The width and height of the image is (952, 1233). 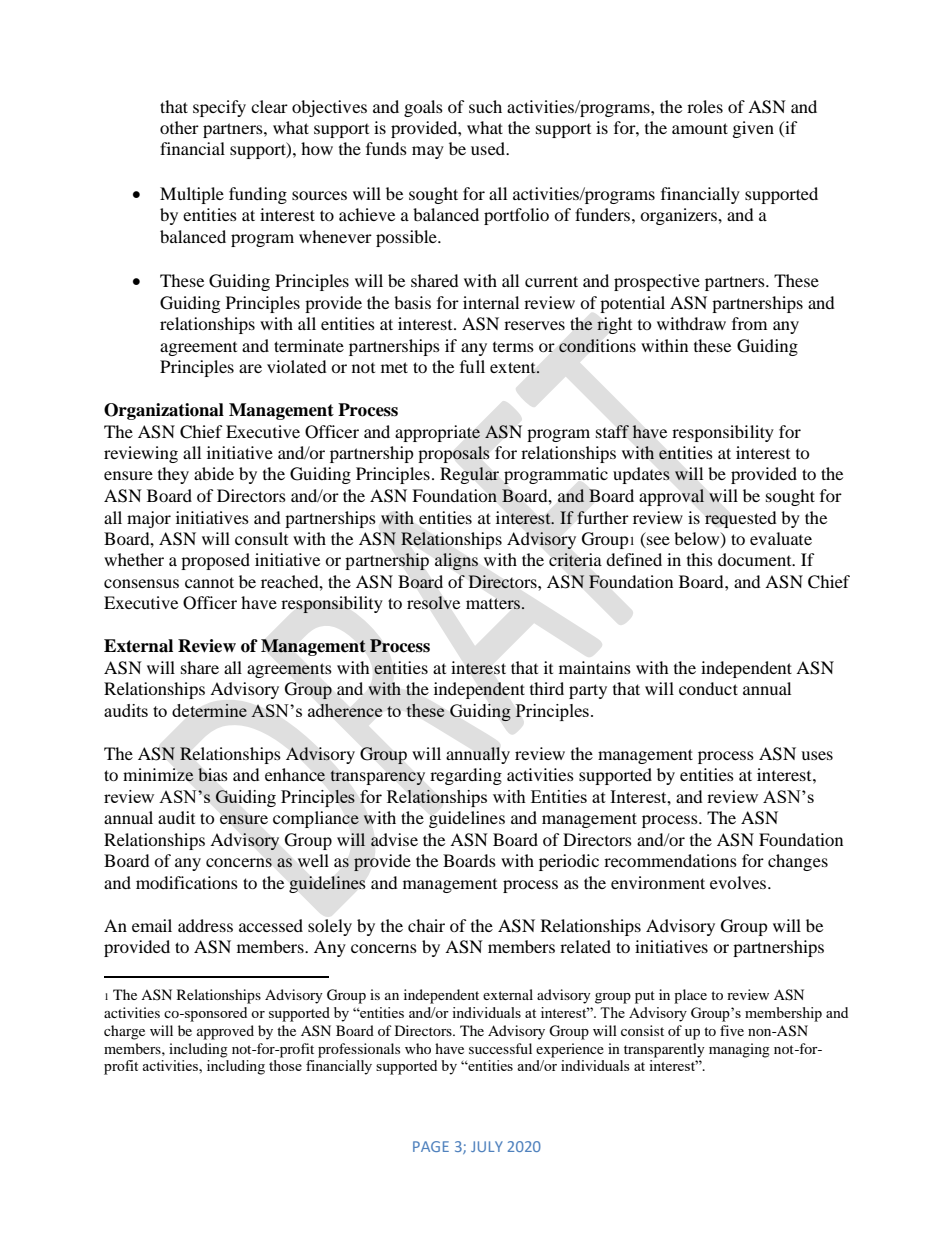 What do you see at coordinates (489, 148) in the image?
I see `used` at bounding box center [489, 148].
